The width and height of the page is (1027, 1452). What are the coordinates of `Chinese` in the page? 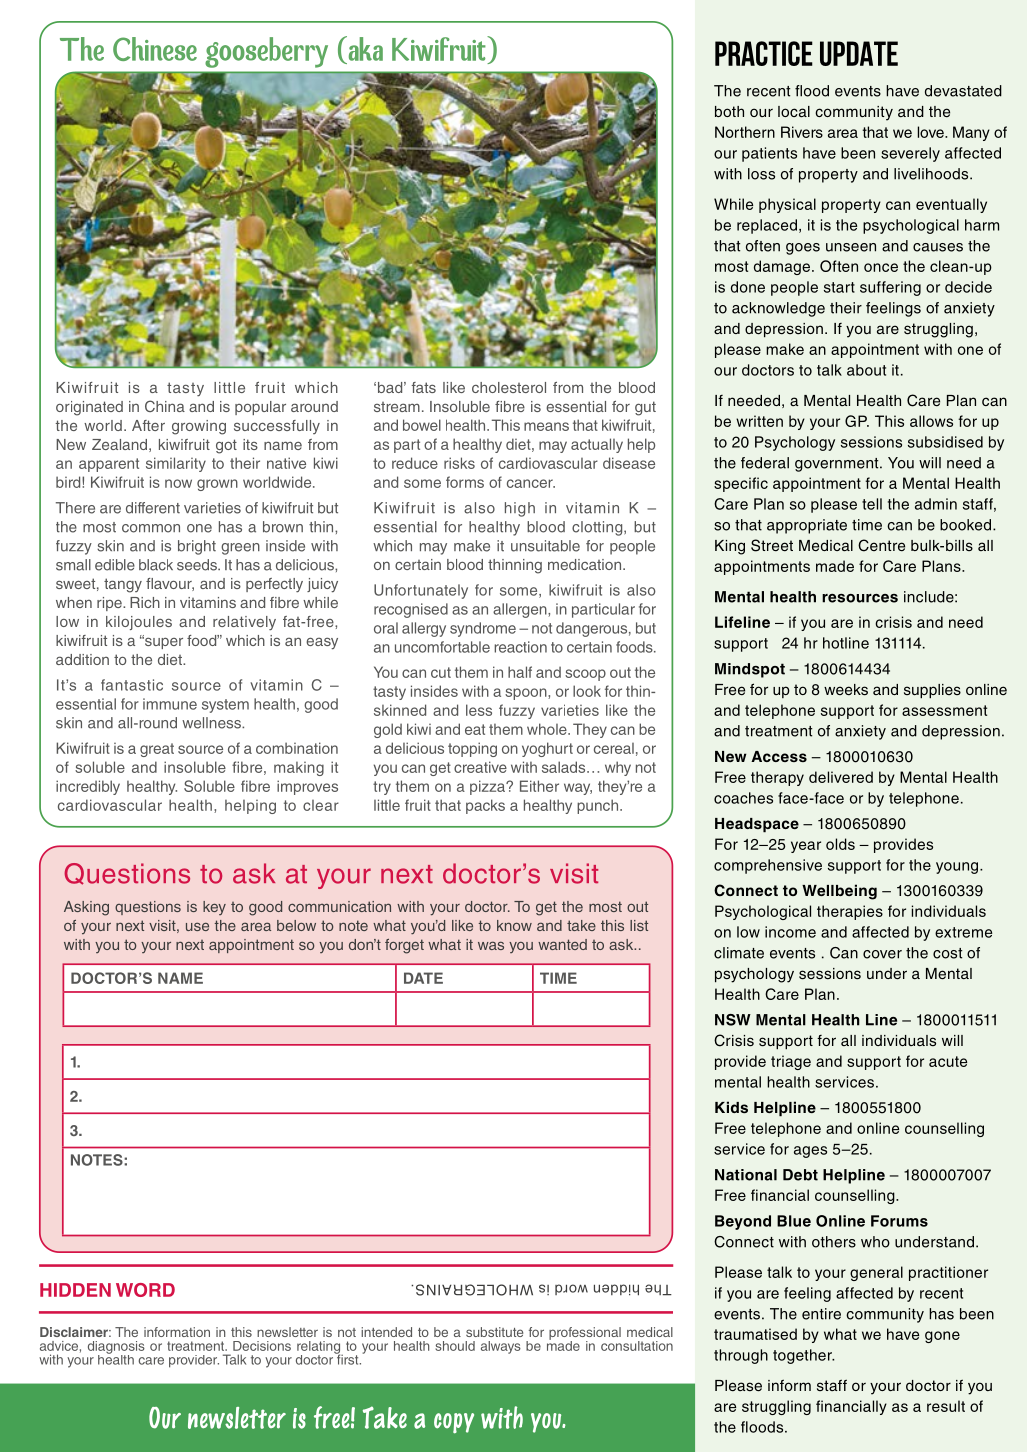 It's located at (155, 49).
